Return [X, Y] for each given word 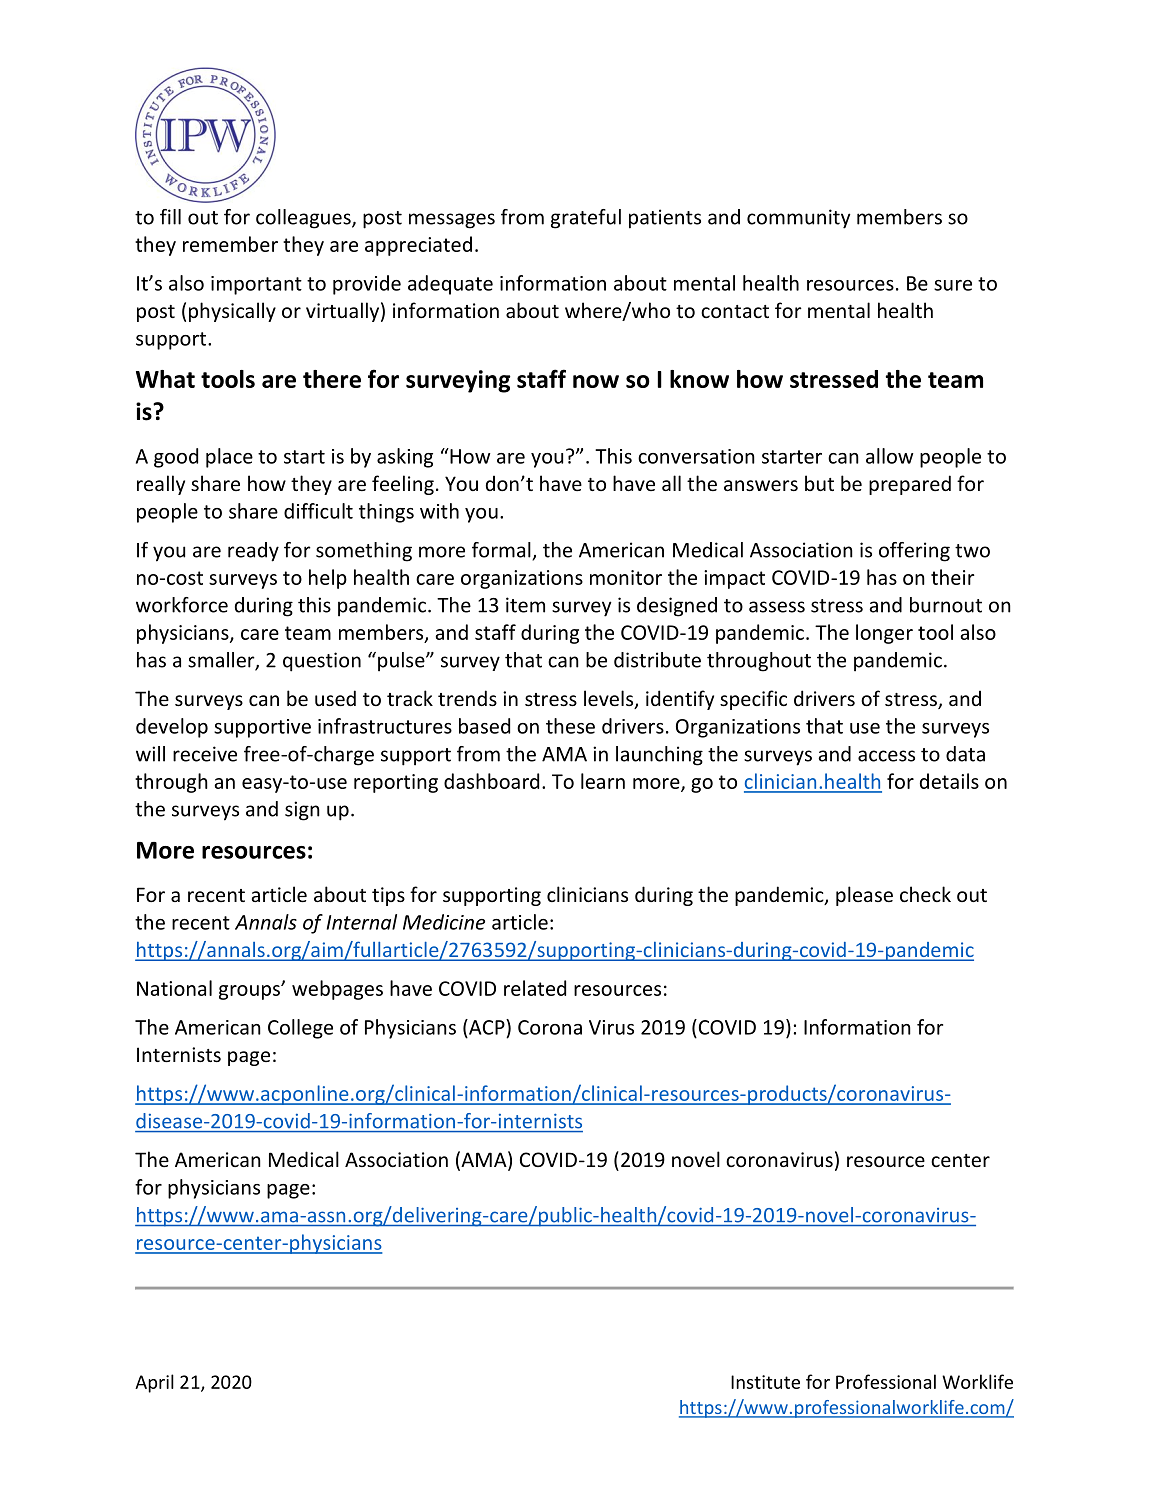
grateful [586, 219]
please [864, 896]
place [229, 458]
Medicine [444, 922]
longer [884, 634]
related [535, 988]
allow [890, 456]
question [322, 662]
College [300, 1029]
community [799, 219]
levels [610, 699]
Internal [362, 922]
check [925, 894]
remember [230, 244]
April [154, 1383]
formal [502, 551]
